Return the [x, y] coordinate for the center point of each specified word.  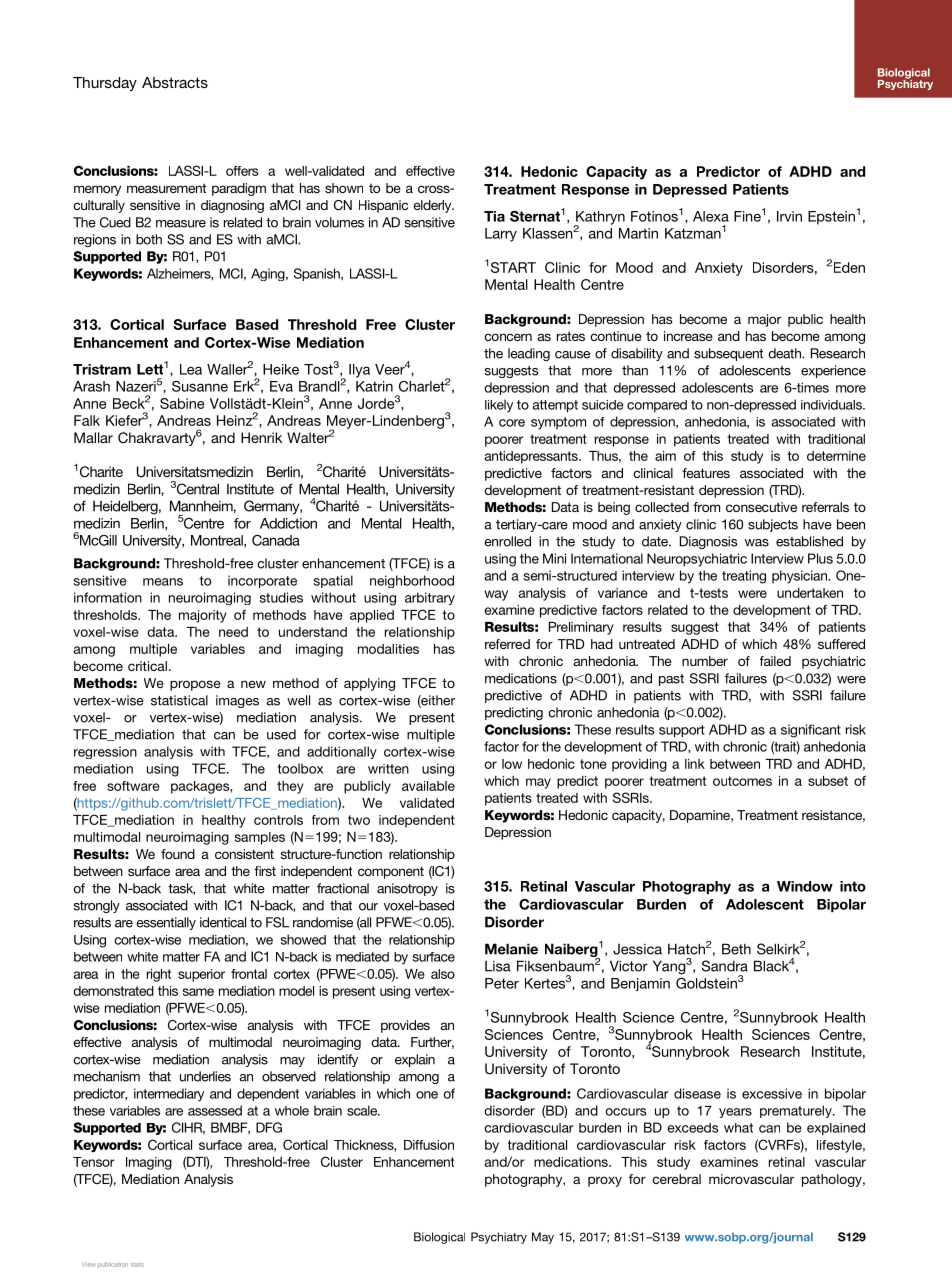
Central [198, 489]
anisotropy [407, 889]
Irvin [789, 216]
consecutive [761, 507]
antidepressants [532, 457]
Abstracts [175, 82]
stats [137, 1265]
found [178, 854]
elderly [433, 206]
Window [805, 886]
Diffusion [429, 1145]
